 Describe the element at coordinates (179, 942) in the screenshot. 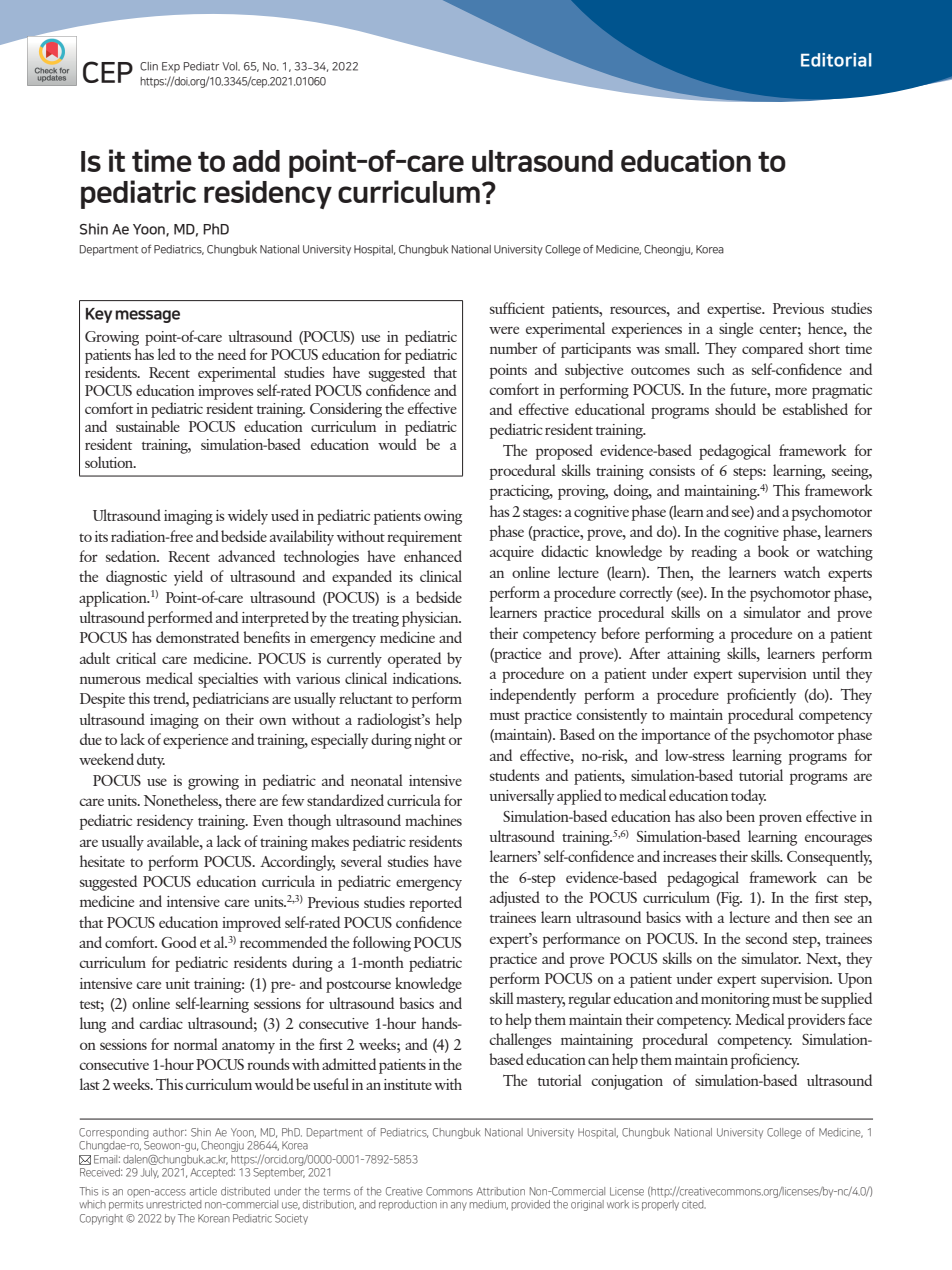

I see `Good` at that location.
